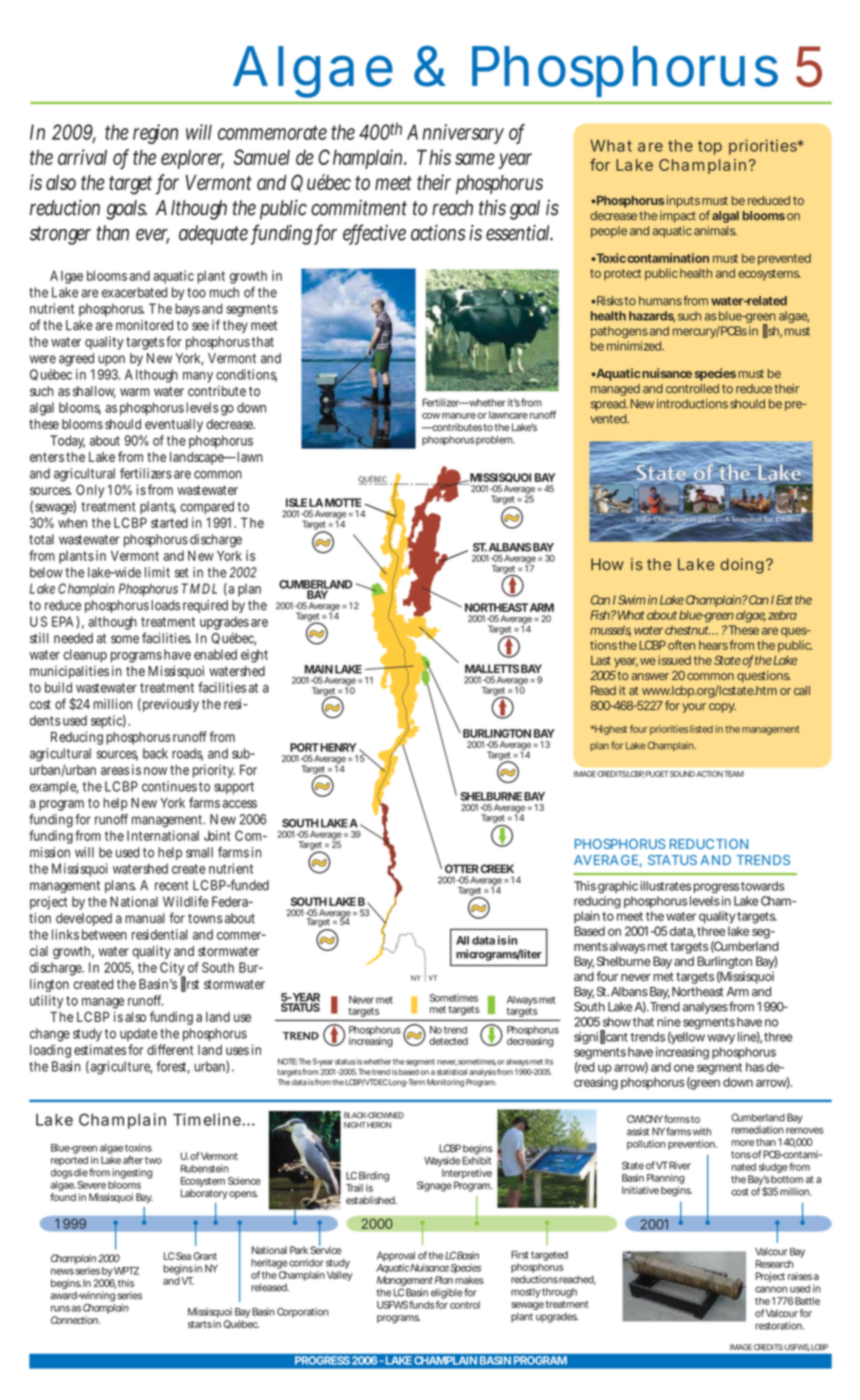 This screenshot has width=860, height=1400. What do you see at coordinates (62, 1271) in the screenshot?
I see `news` at bounding box center [62, 1271].
